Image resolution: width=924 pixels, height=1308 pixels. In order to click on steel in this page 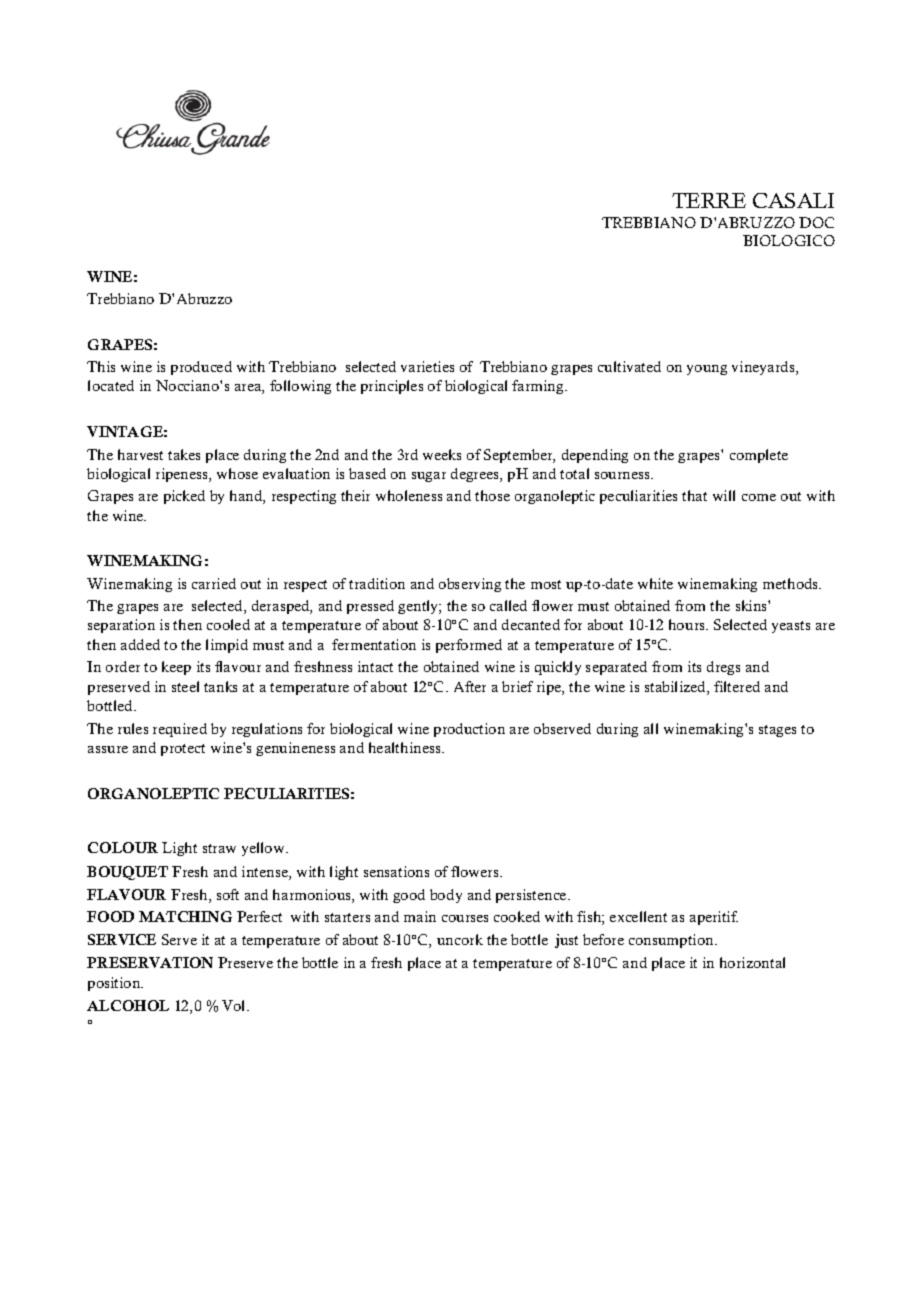, I will do `click(185, 686)`.
